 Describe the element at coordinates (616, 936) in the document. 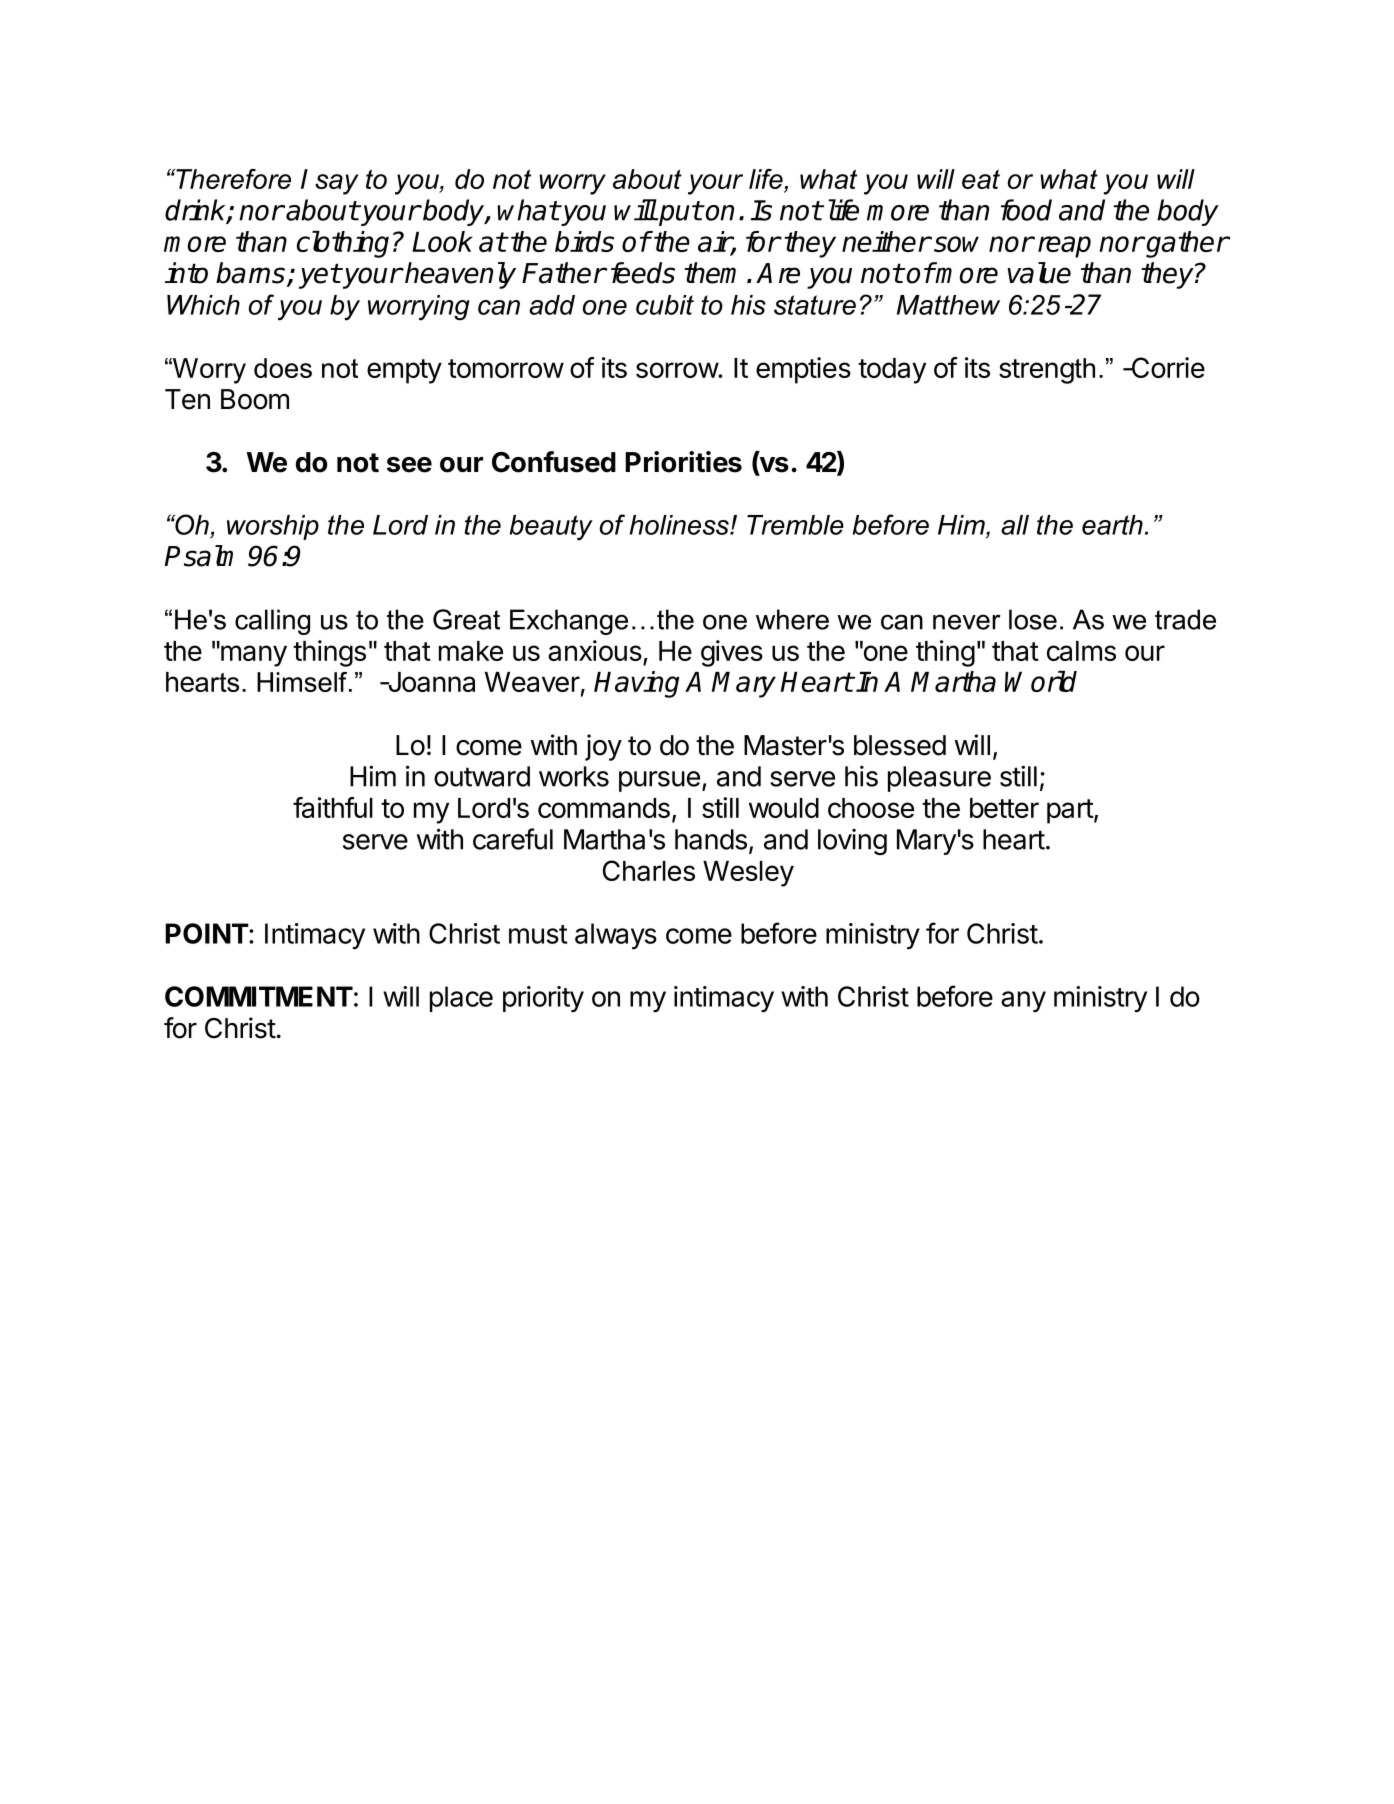

I see `always` at that location.
